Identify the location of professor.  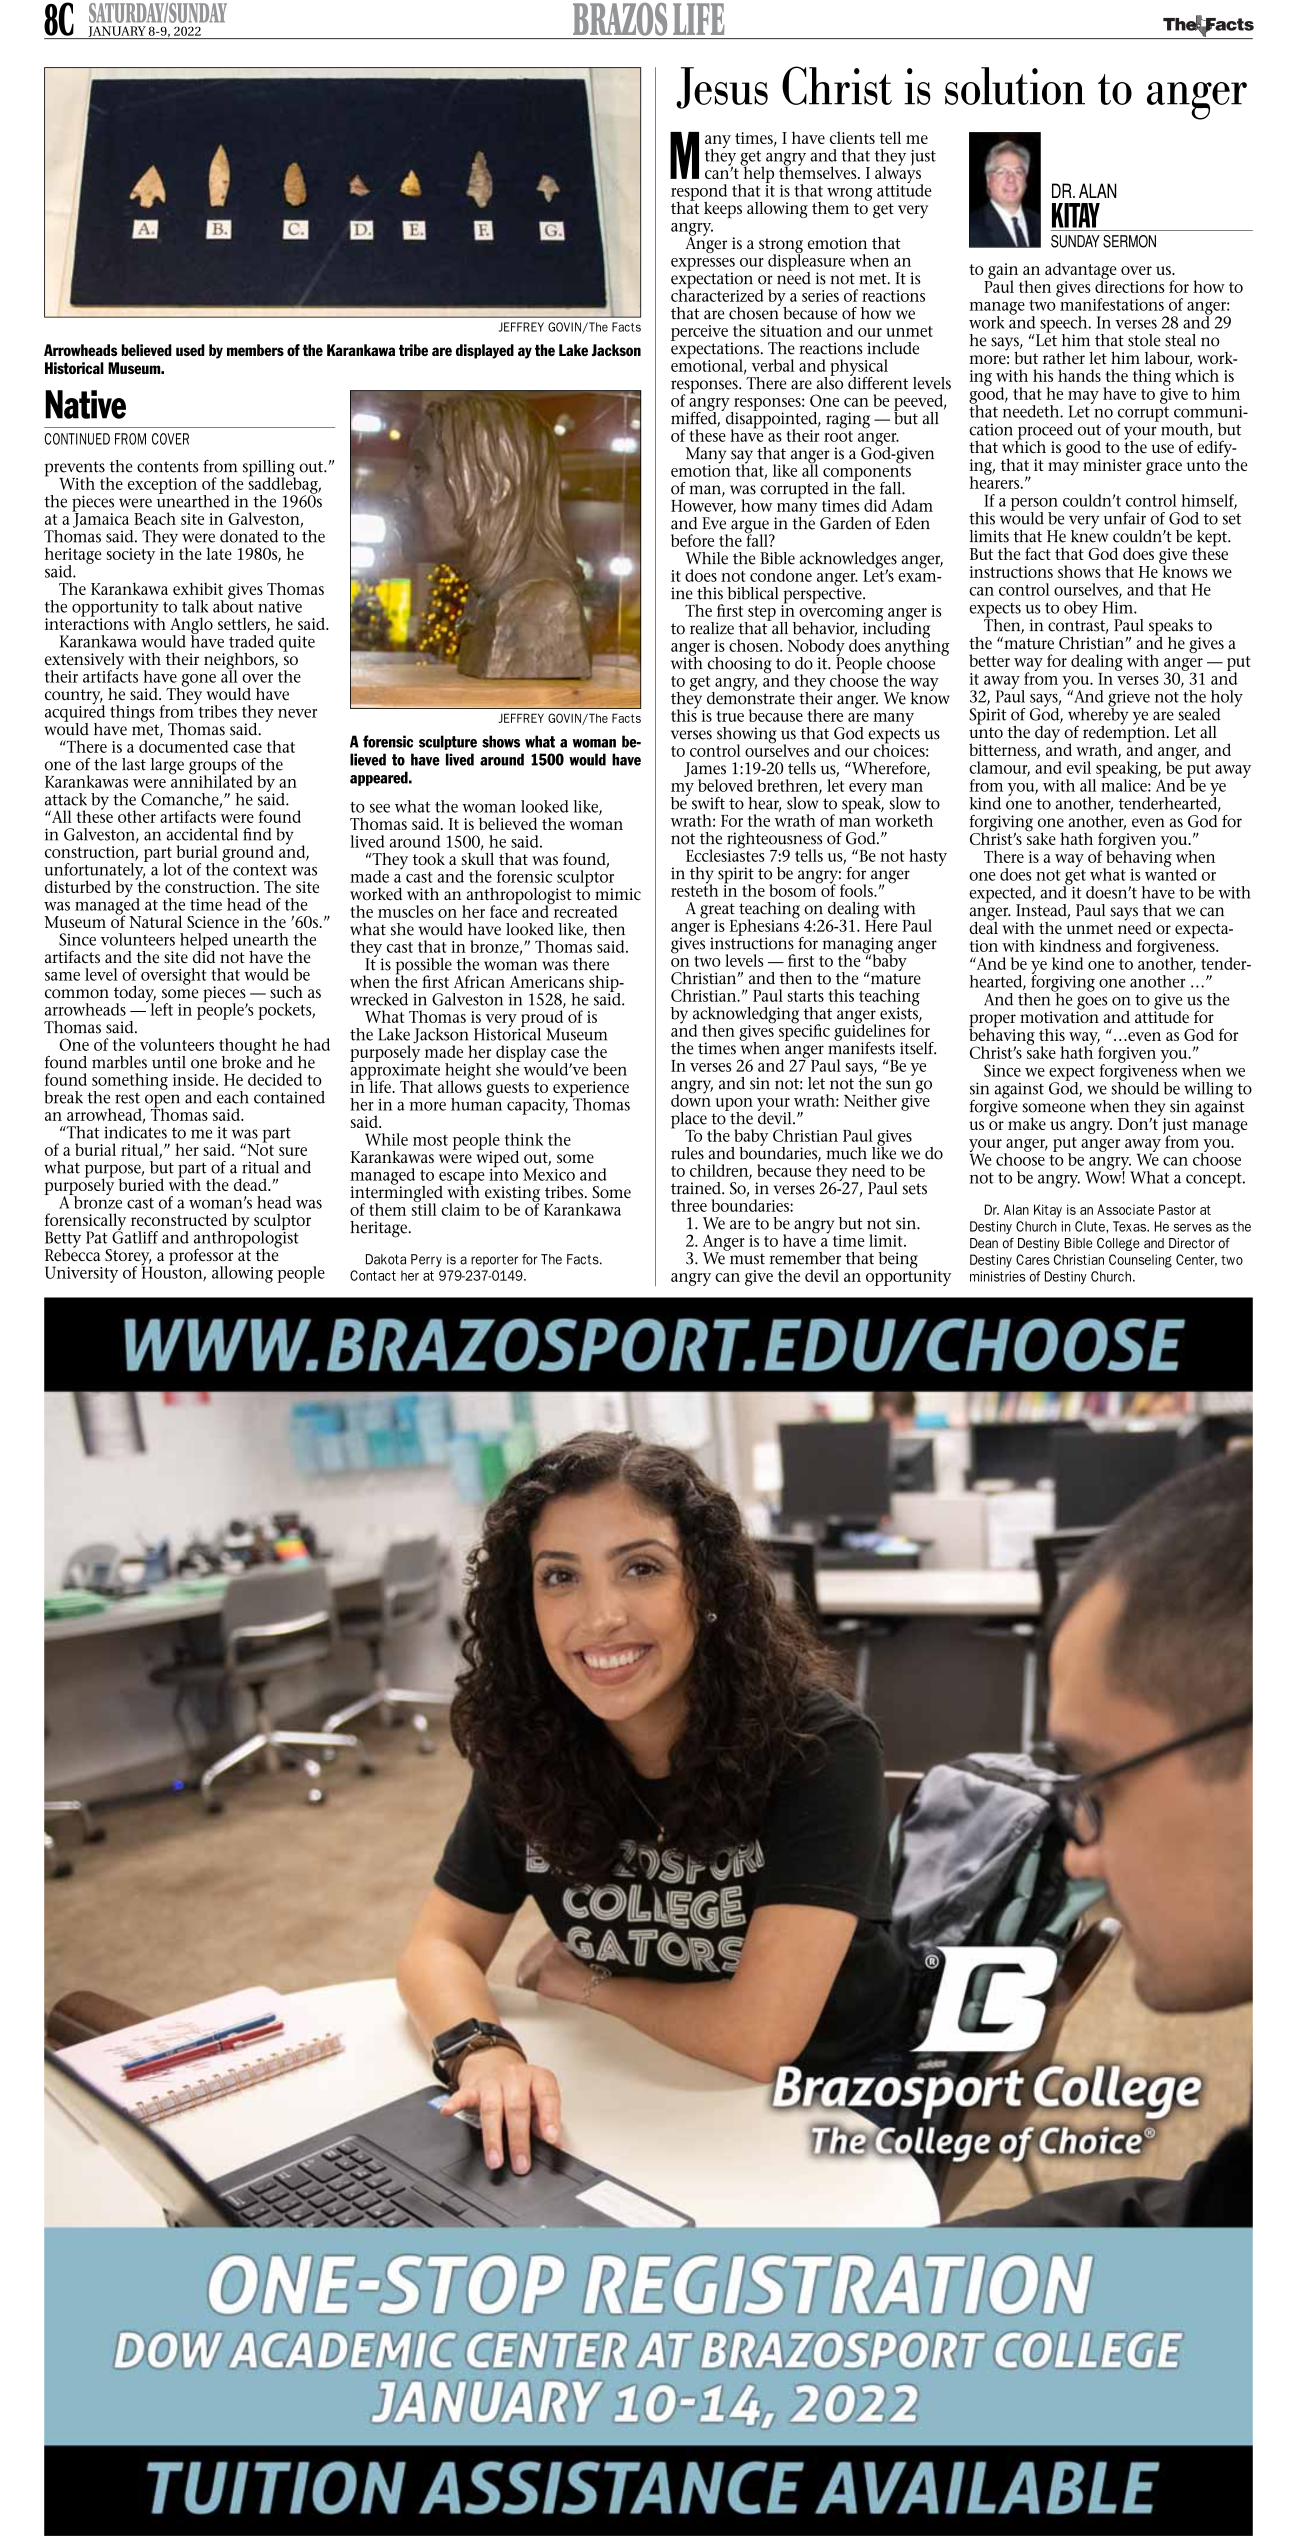
(201, 1258).
